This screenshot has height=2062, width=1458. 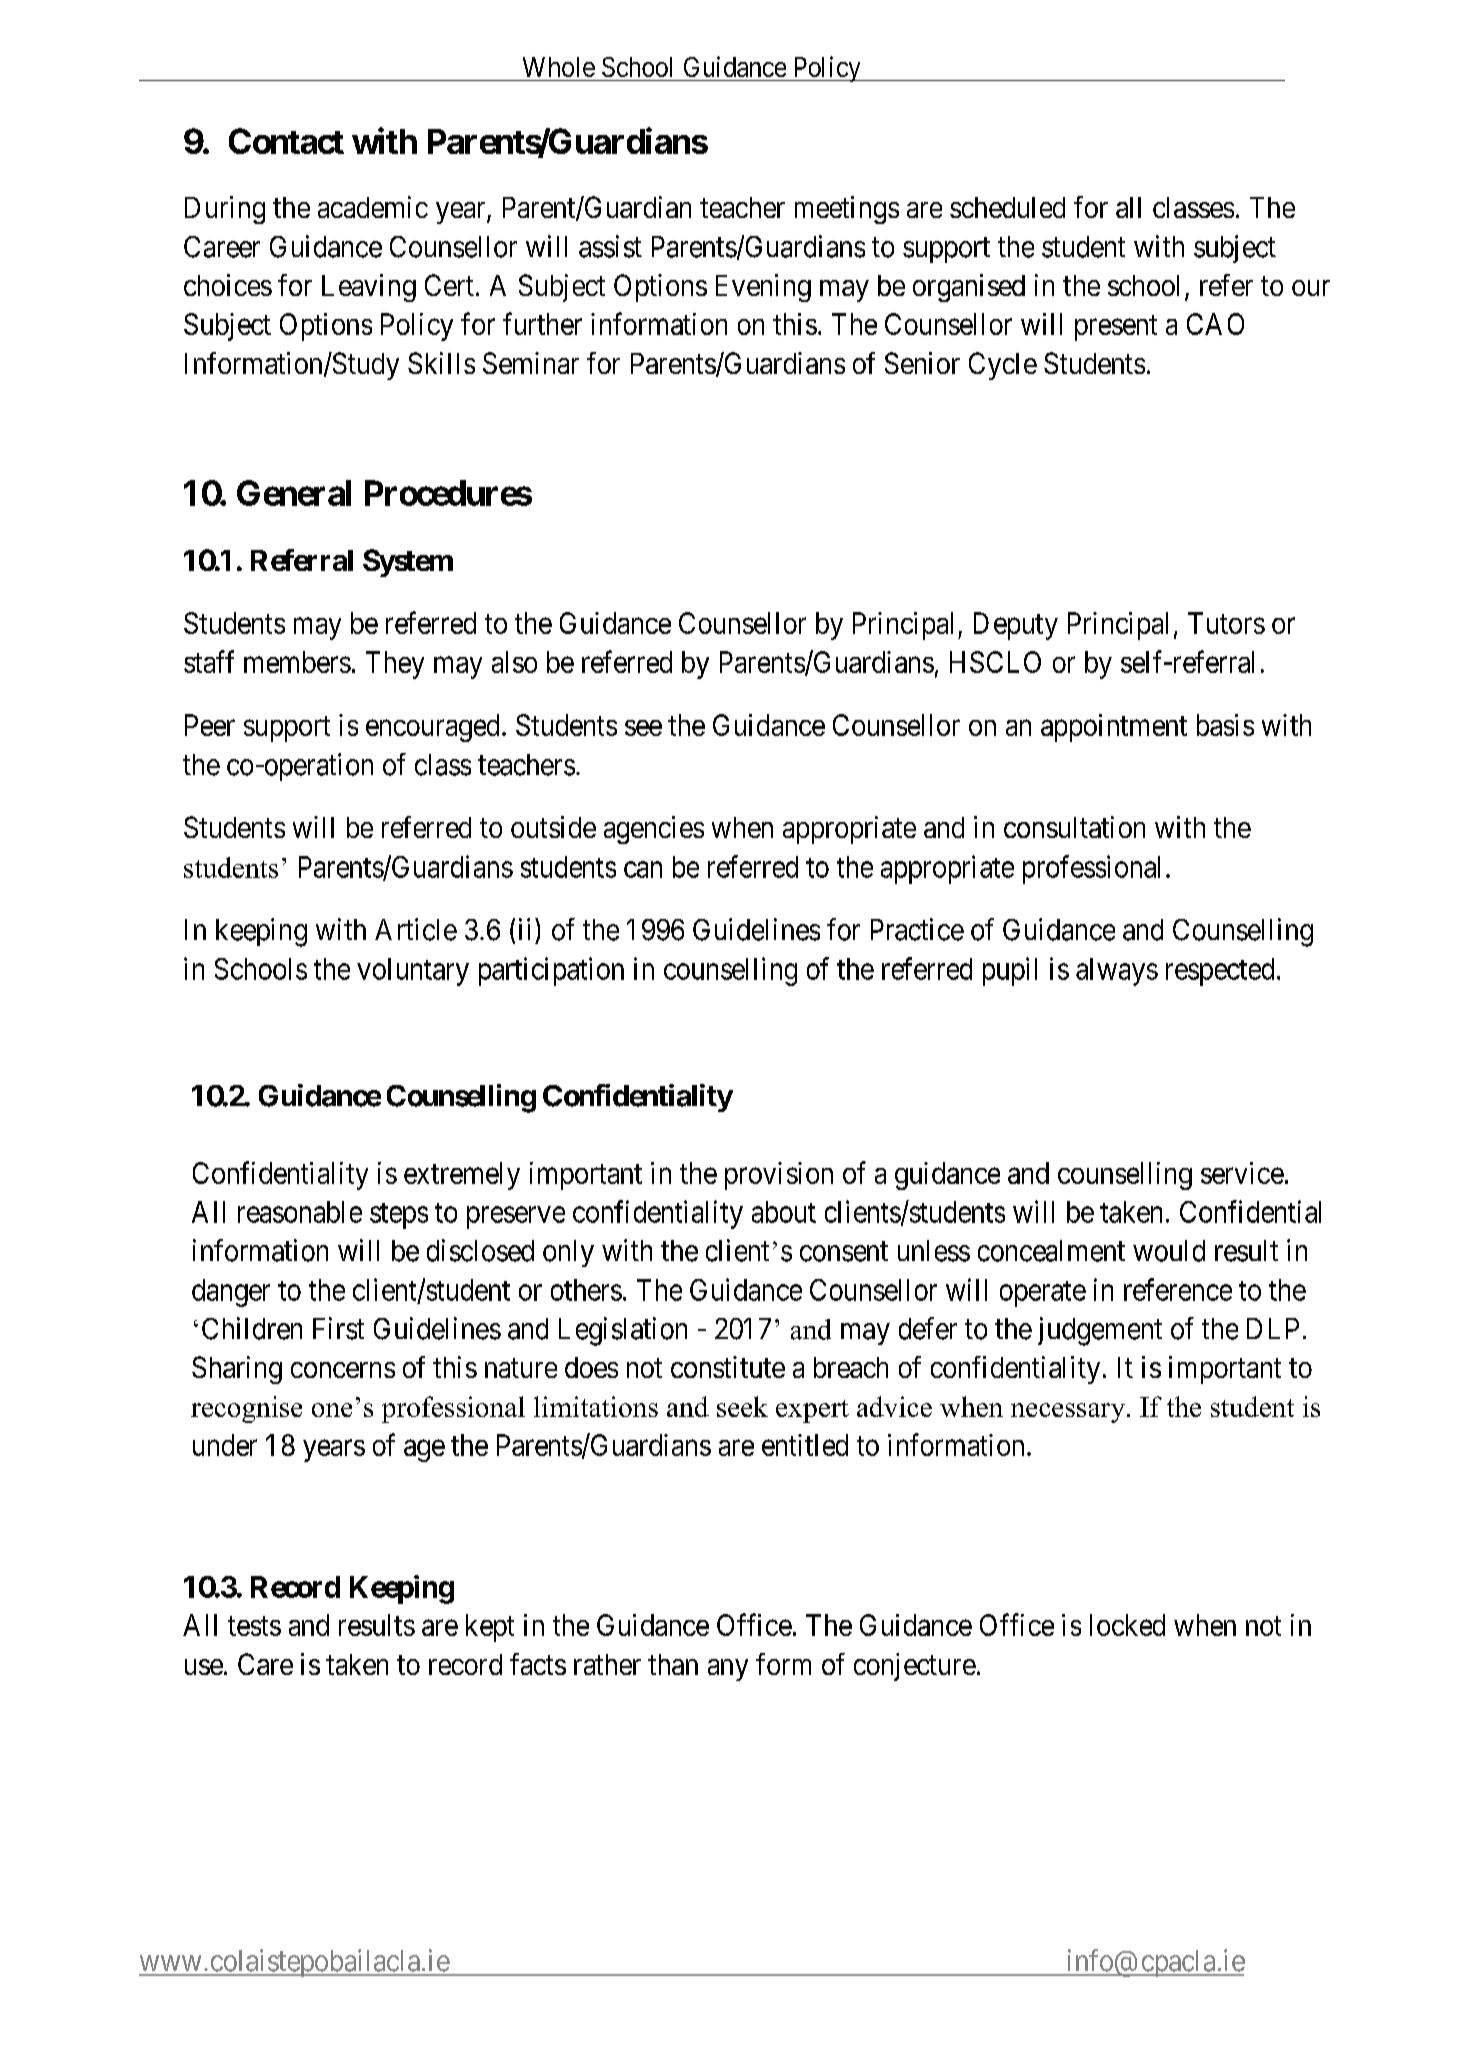 I want to click on Contact, so click(x=286, y=141).
